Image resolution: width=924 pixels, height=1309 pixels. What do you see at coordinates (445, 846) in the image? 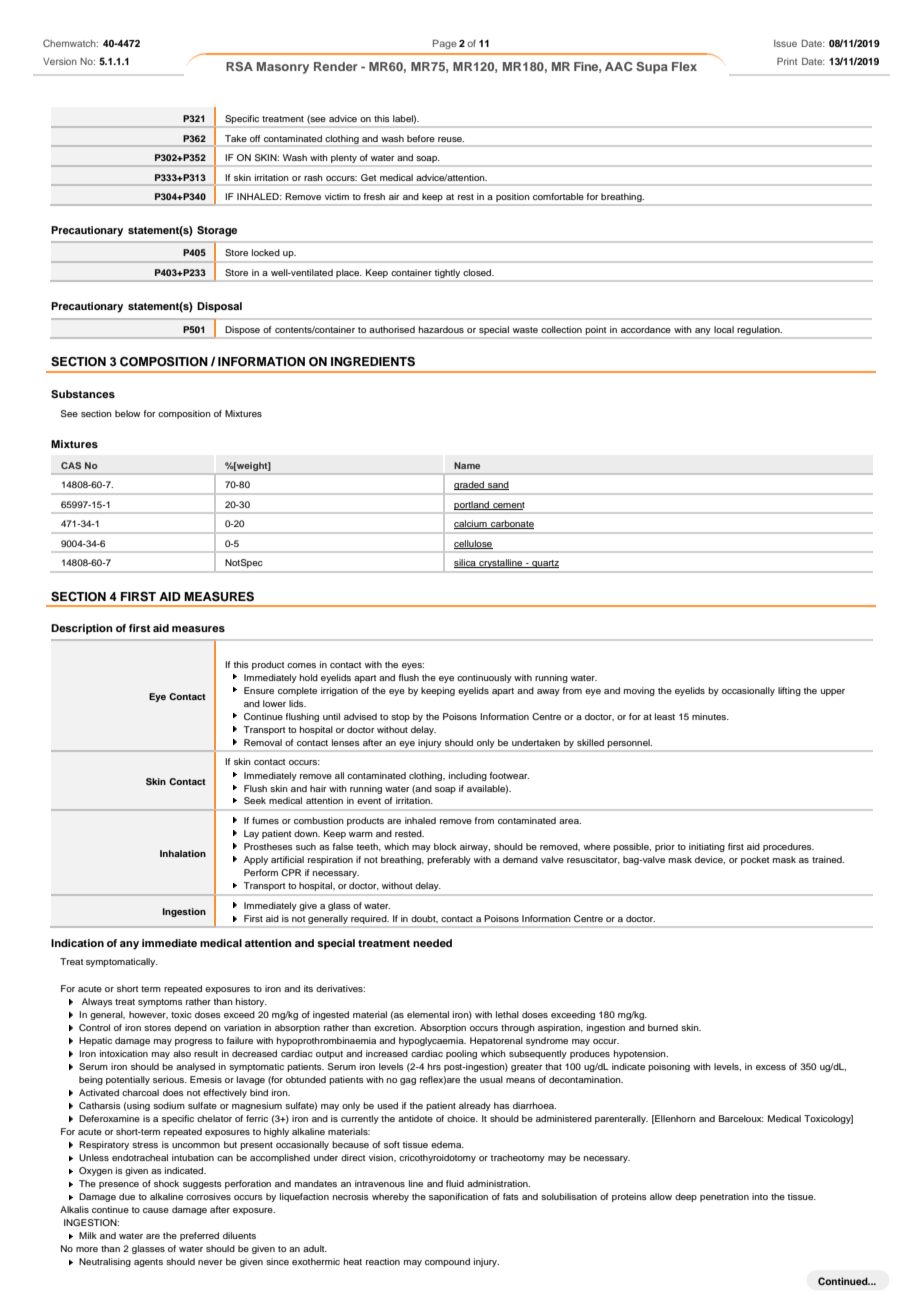
I see `block` at bounding box center [445, 846].
